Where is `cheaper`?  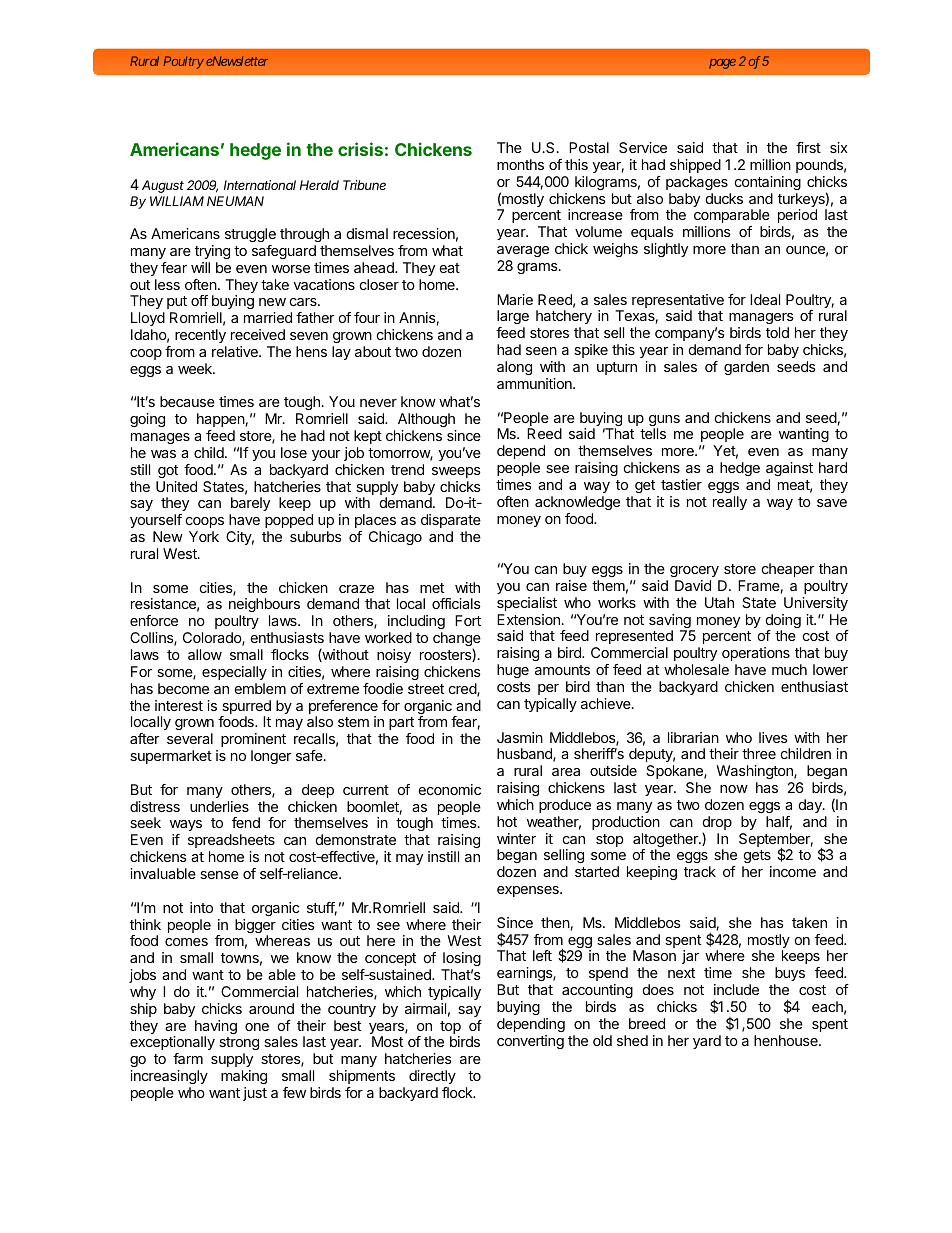 cheaper is located at coordinates (788, 570).
